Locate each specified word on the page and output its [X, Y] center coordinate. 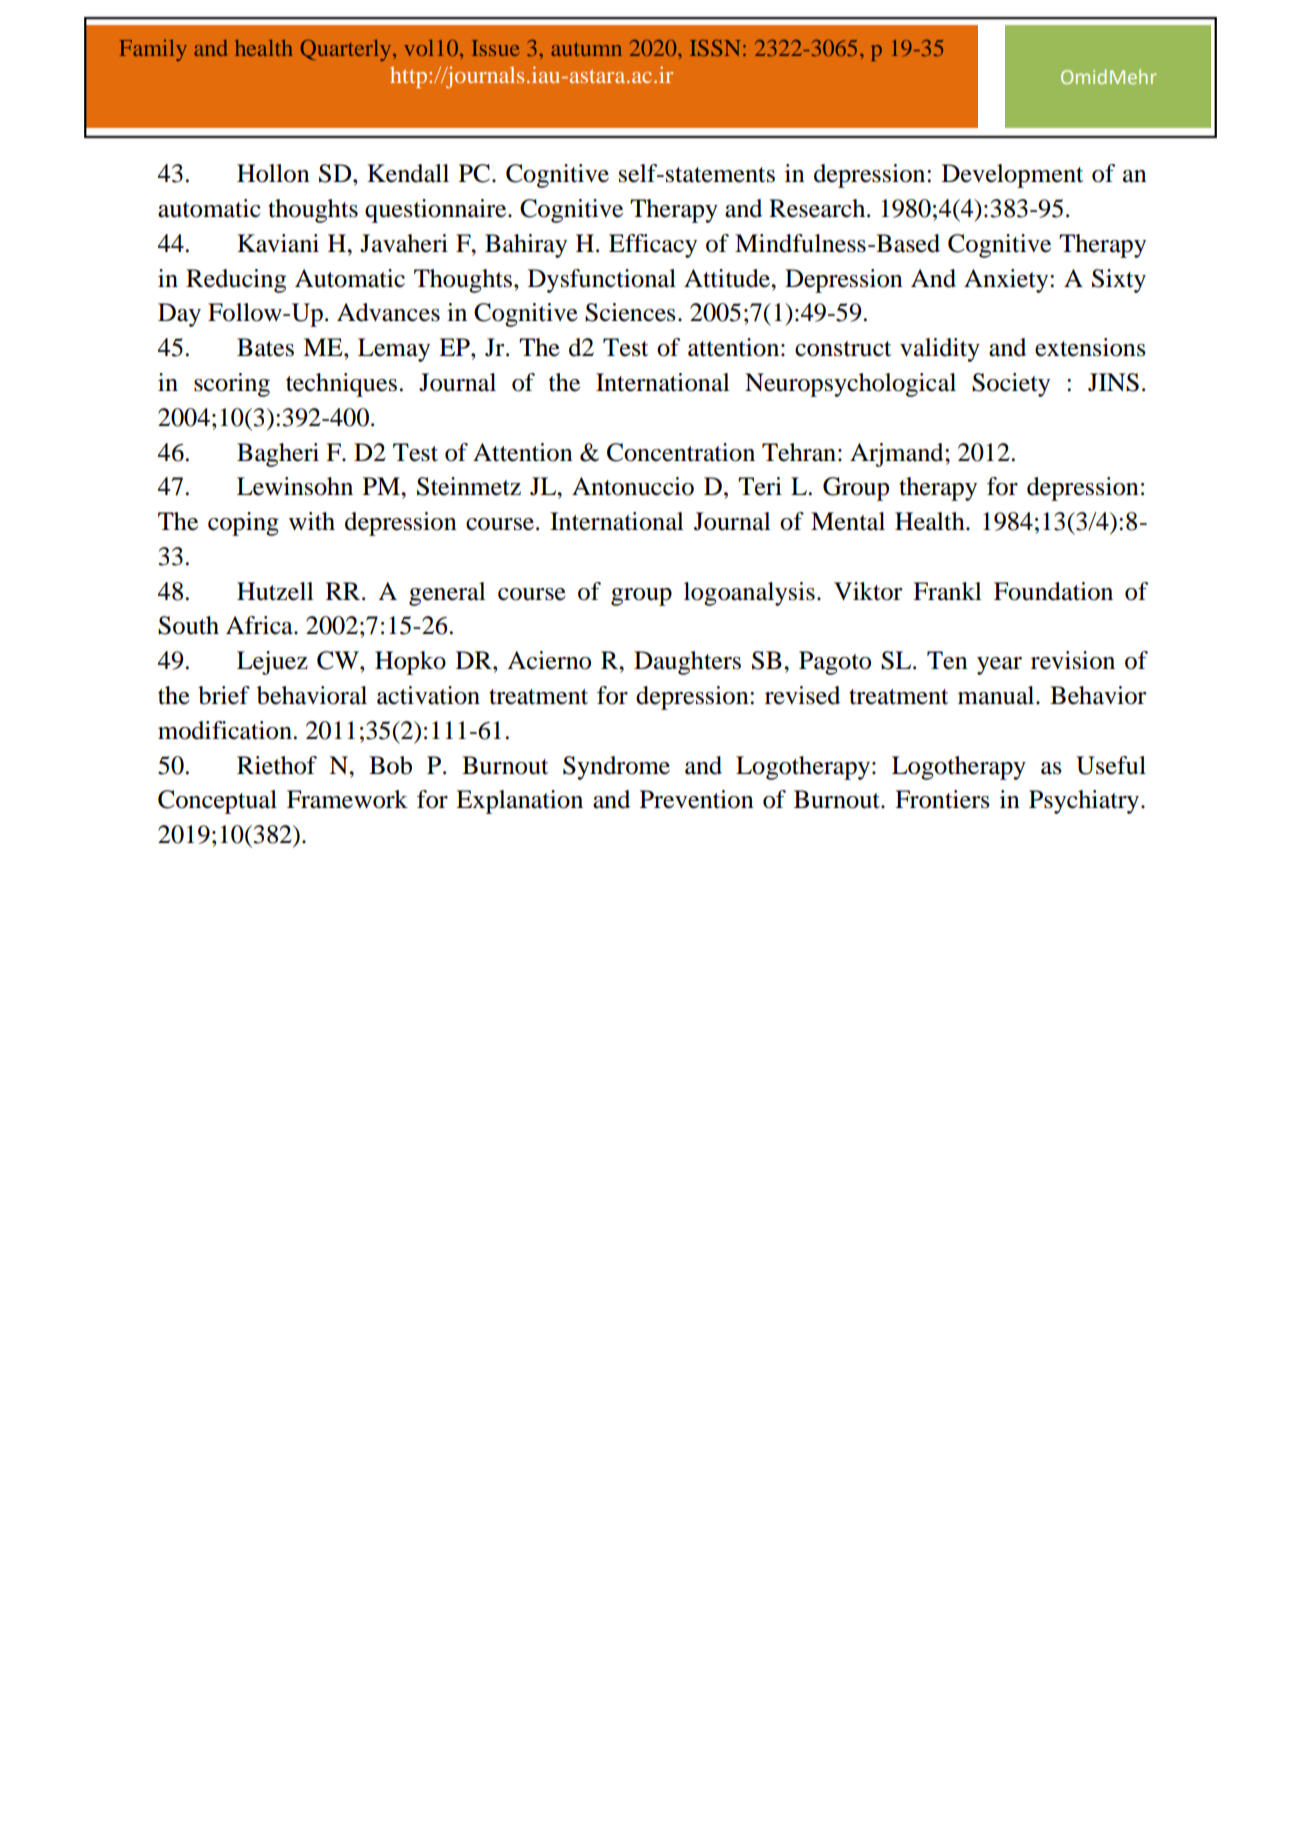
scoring [232, 385]
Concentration [681, 452]
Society [1011, 385]
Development [1013, 176]
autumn [586, 49]
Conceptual [217, 802]
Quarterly [346, 50]
